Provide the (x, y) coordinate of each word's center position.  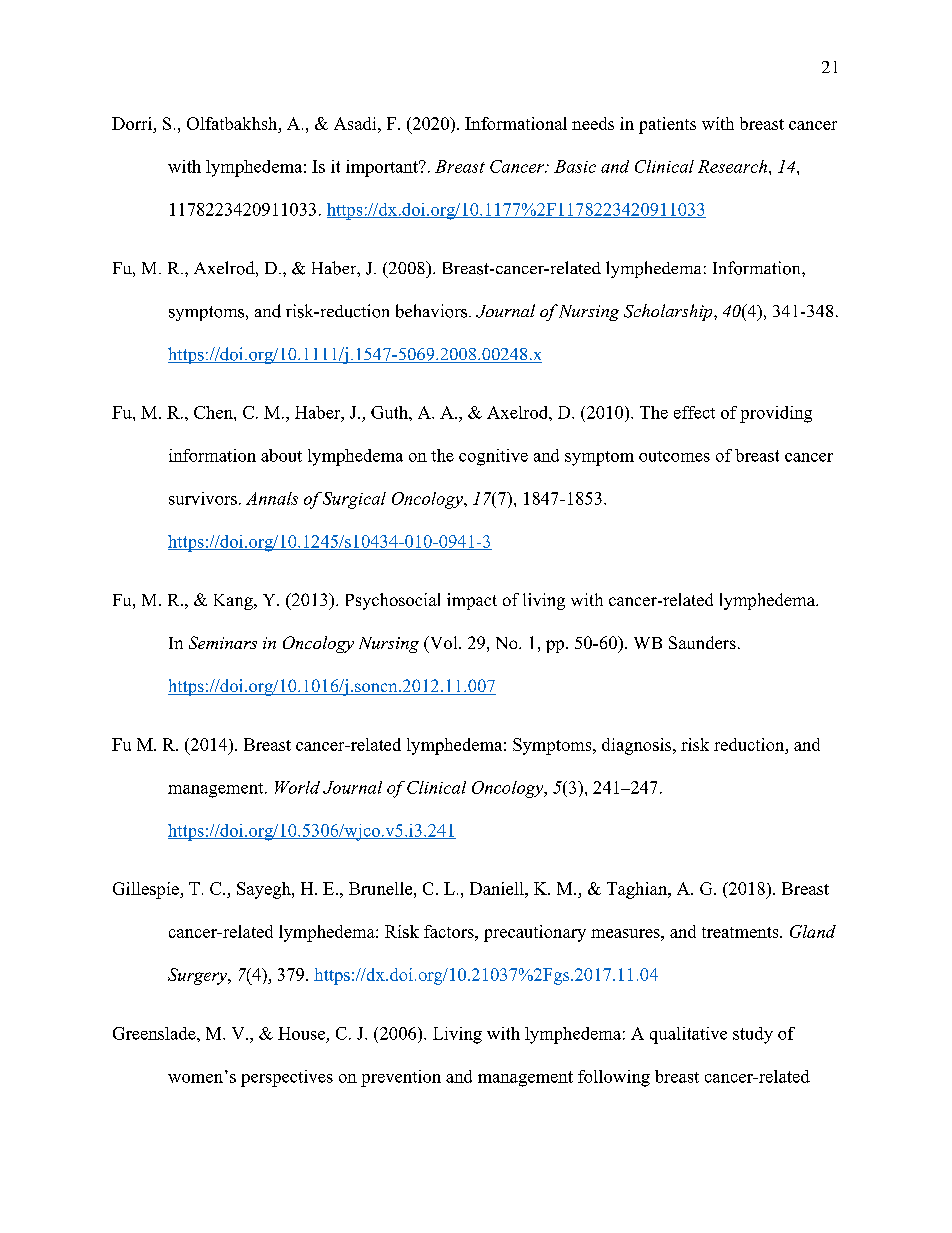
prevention (401, 1078)
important (383, 168)
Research (734, 166)
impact (472, 601)
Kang (234, 602)
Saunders (702, 642)
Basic (575, 166)
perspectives (287, 1078)
